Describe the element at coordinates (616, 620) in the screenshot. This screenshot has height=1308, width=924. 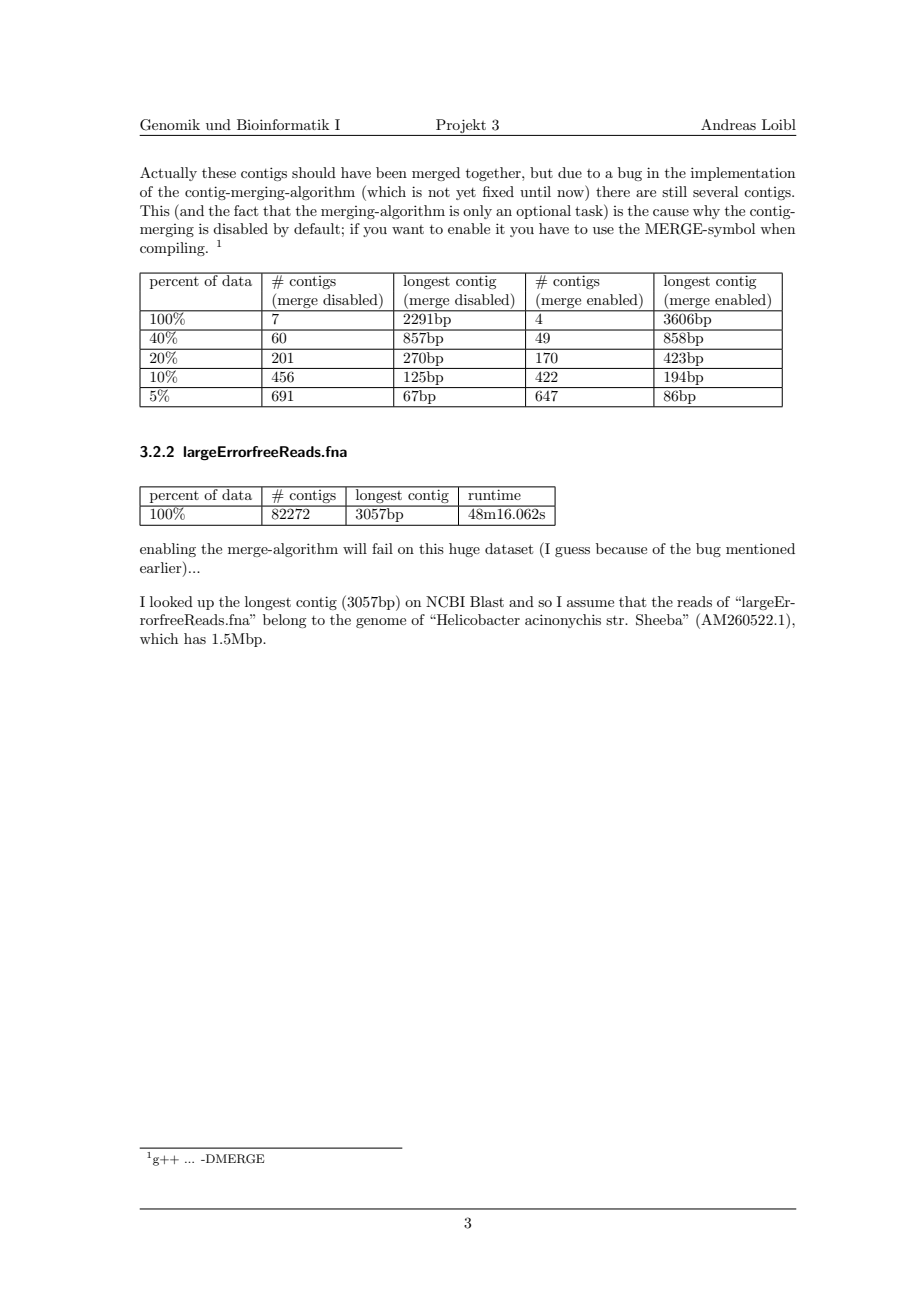
I see `str` at that location.
